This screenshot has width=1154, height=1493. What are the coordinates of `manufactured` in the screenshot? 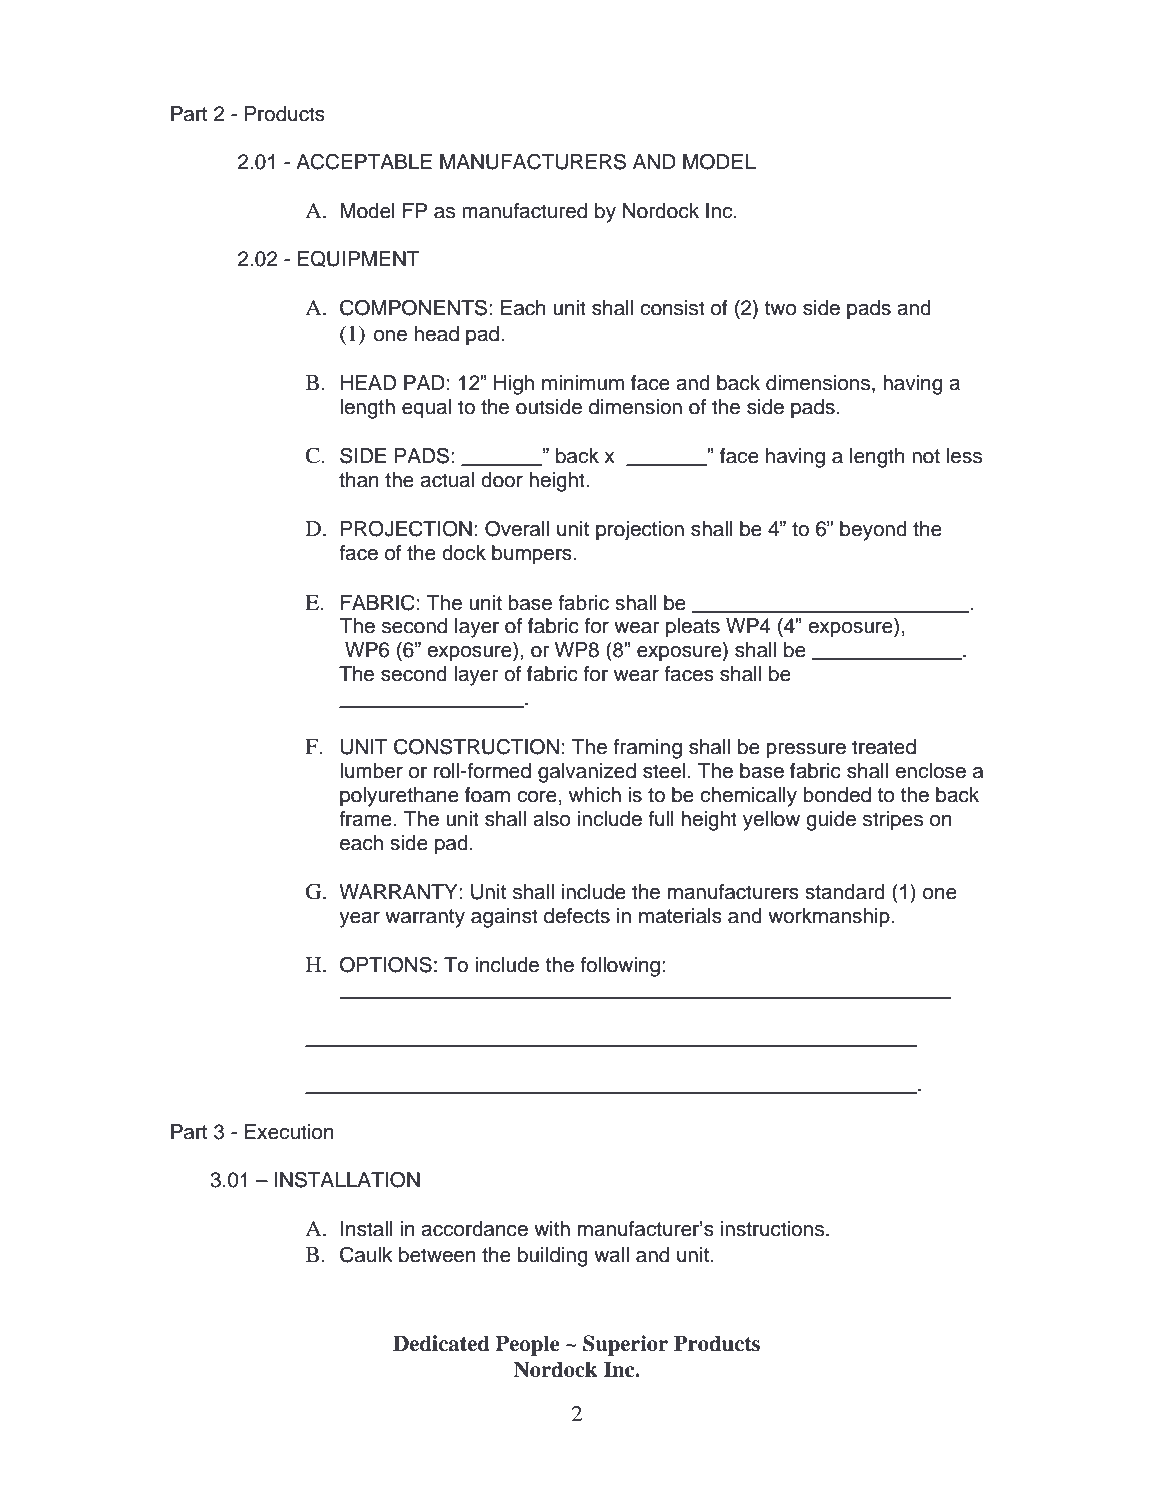 It's located at (524, 211).
